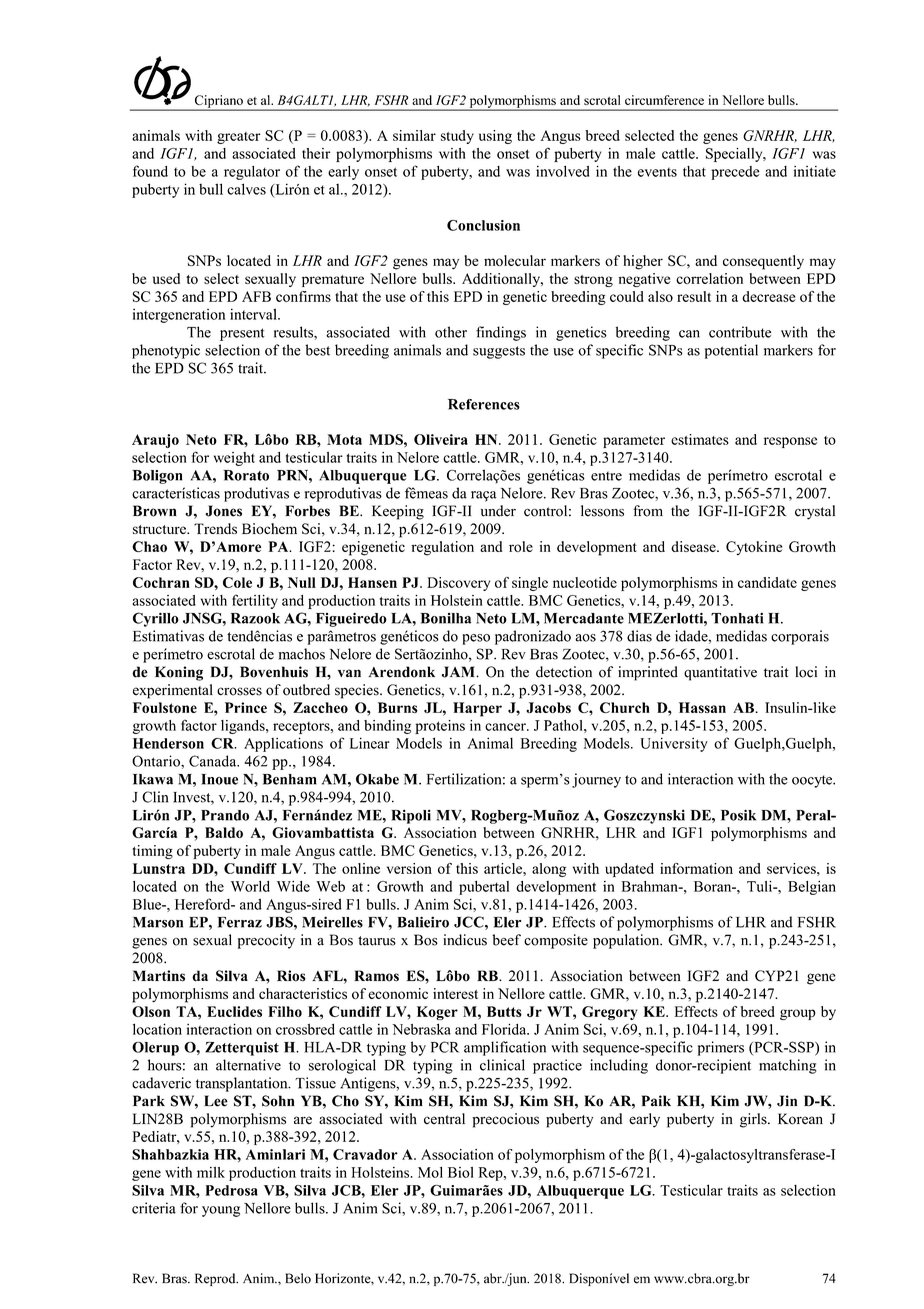 The width and height of the page is (924, 1309). Describe the element at coordinates (495, 137) in the page. I see `using` at that location.
